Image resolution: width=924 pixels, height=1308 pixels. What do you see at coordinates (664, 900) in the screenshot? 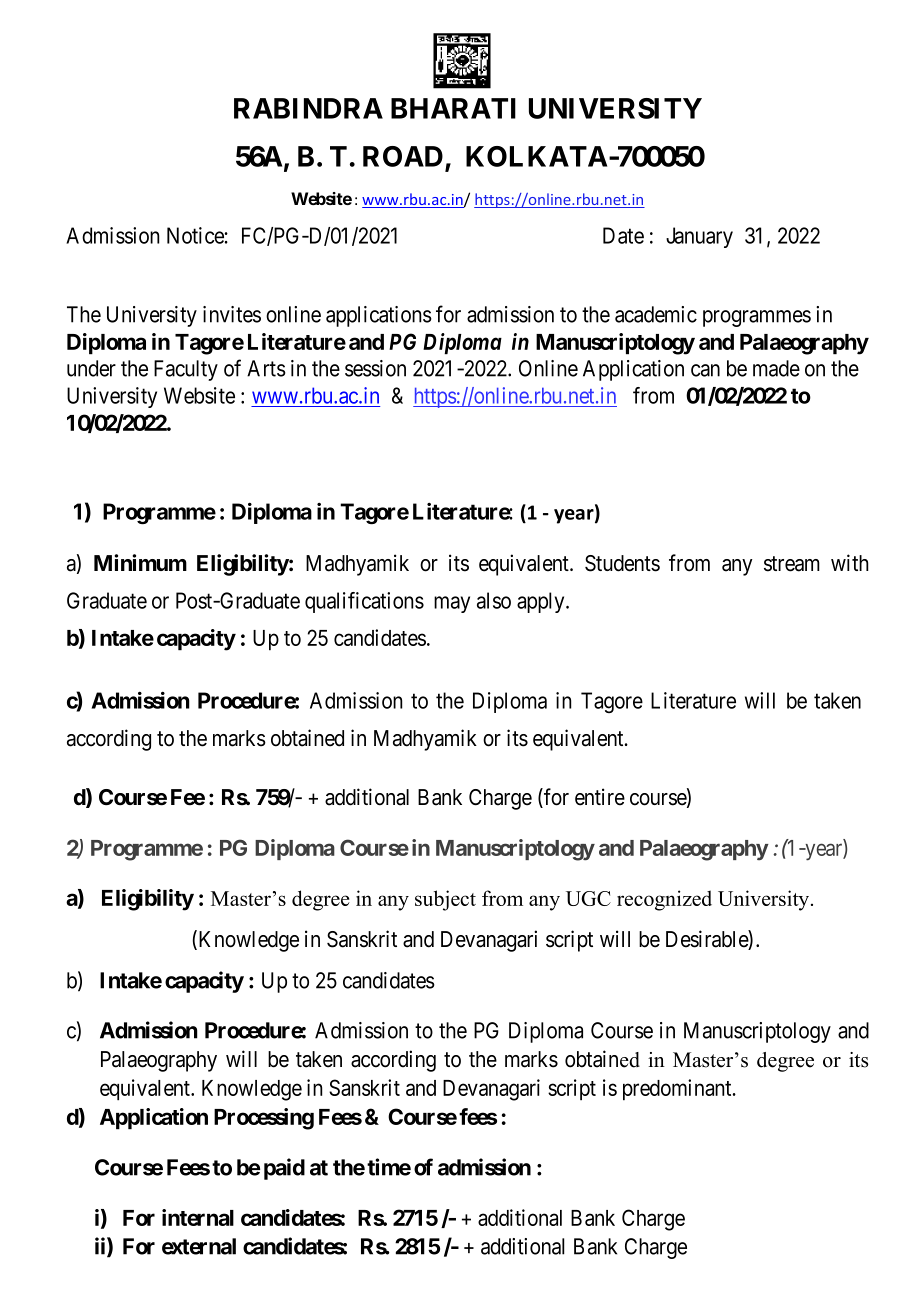
I see `recognized` at bounding box center [664, 900].
